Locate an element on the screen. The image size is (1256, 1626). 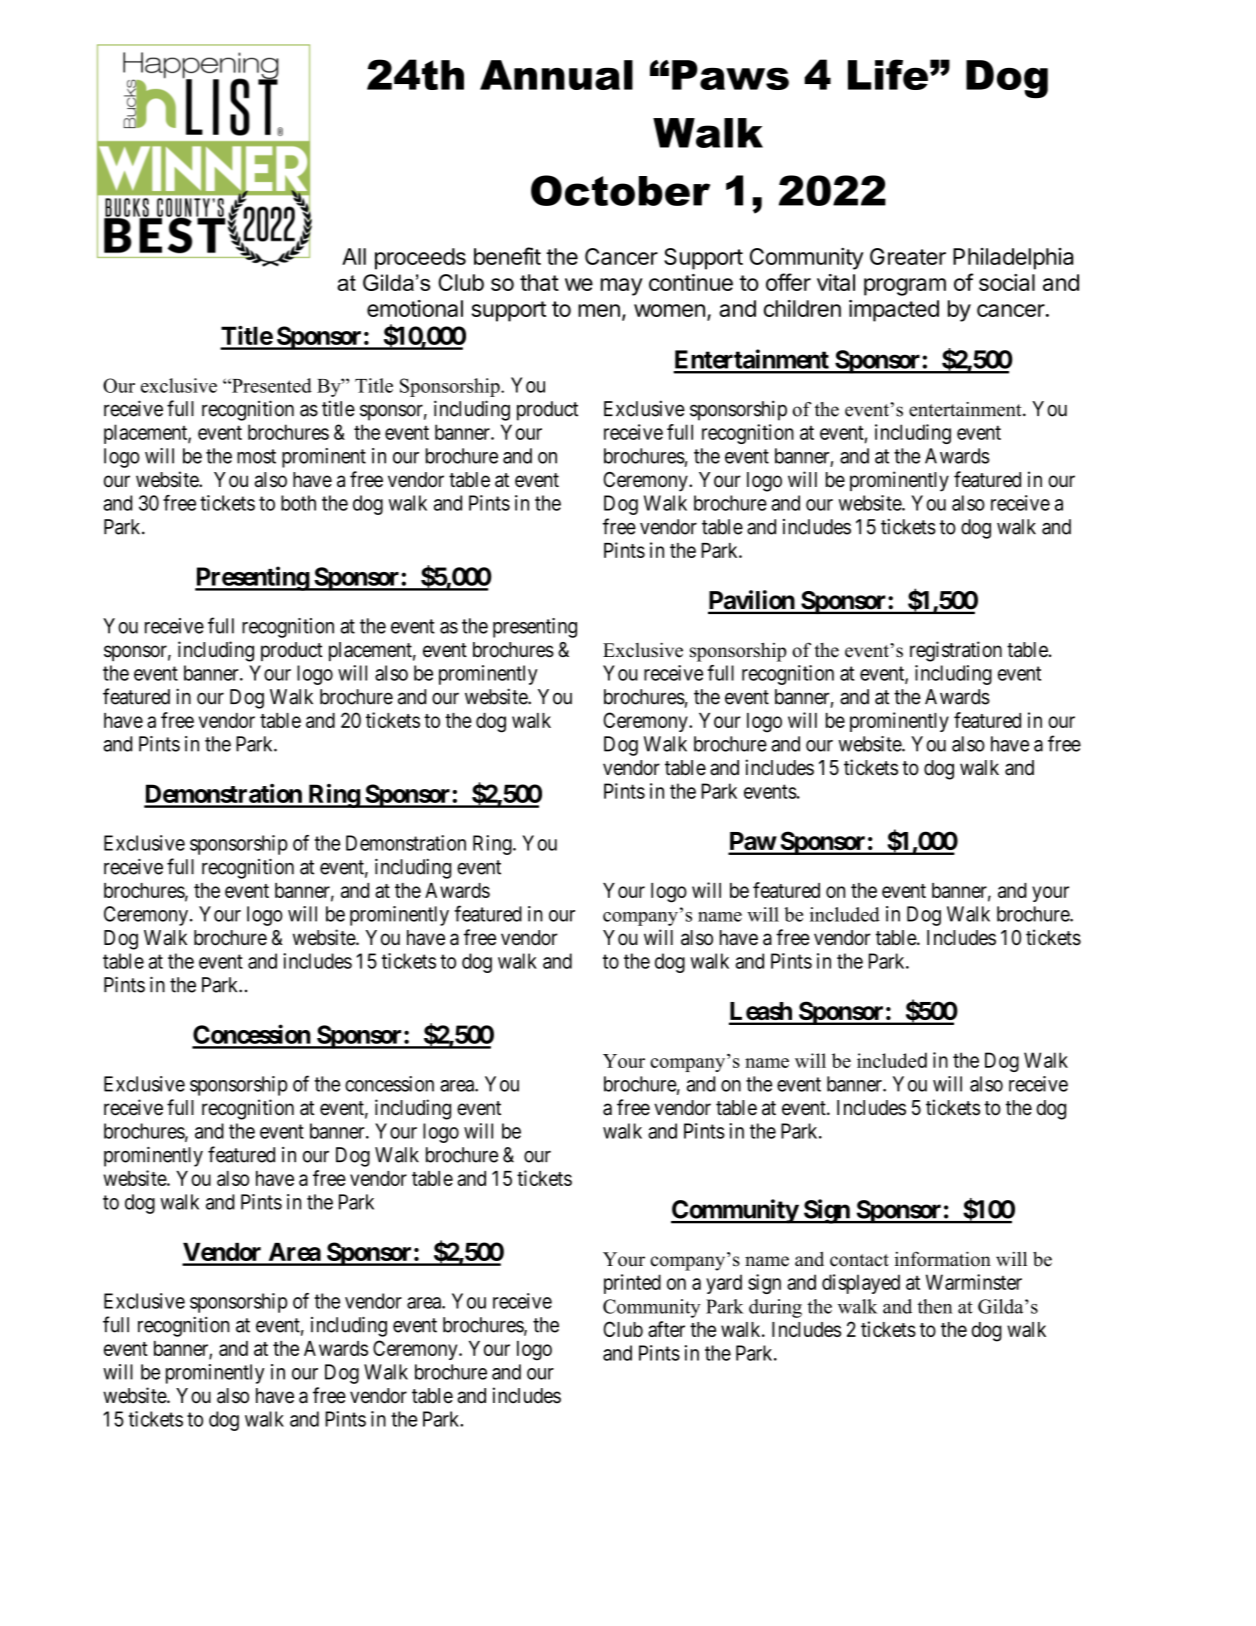
information is located at coordinates (942, 1259).
